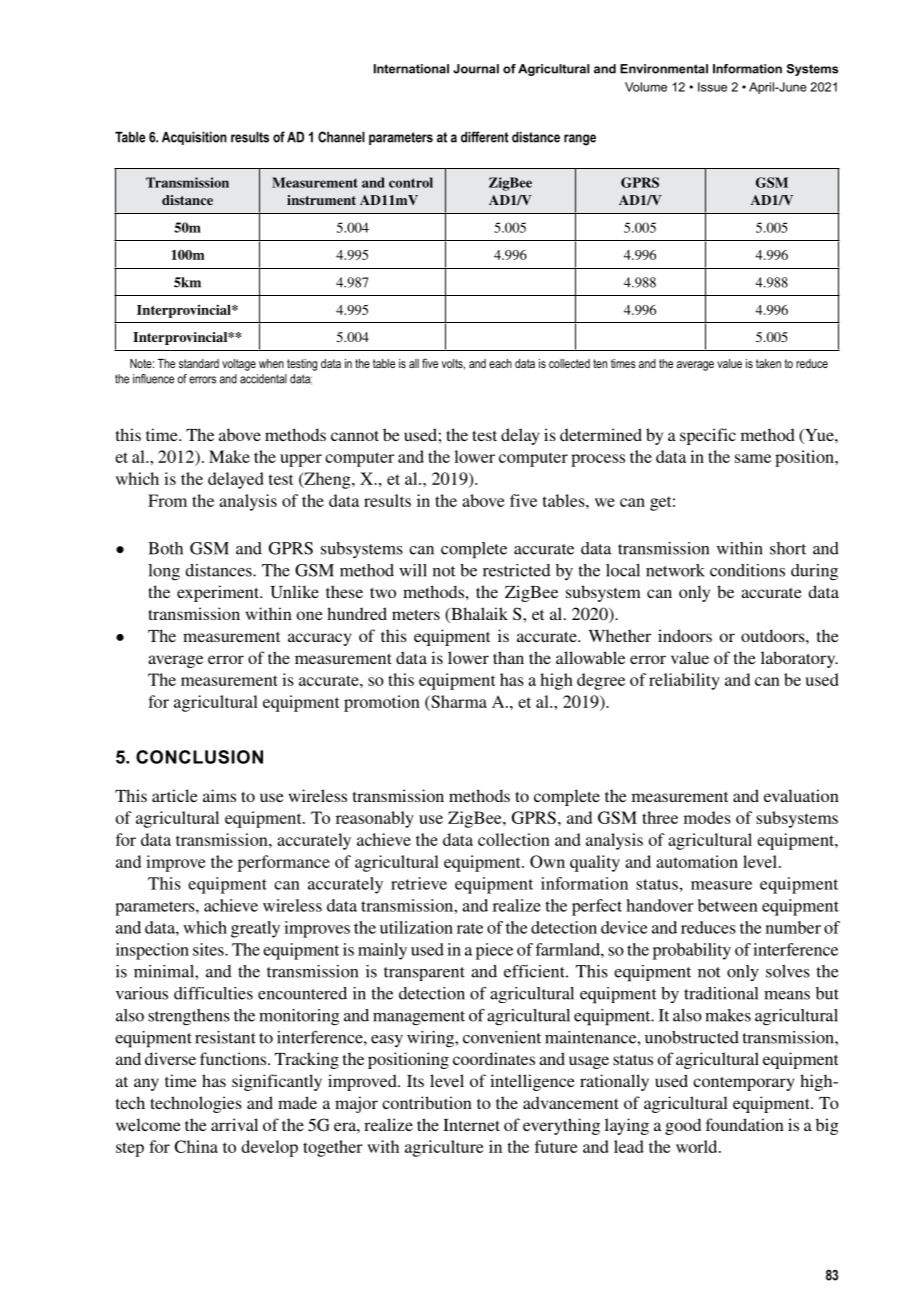 The width and height of the document is (921, 1316). Describe the element at coordinates (514, 839) in the document. I see `collection` at that location.
